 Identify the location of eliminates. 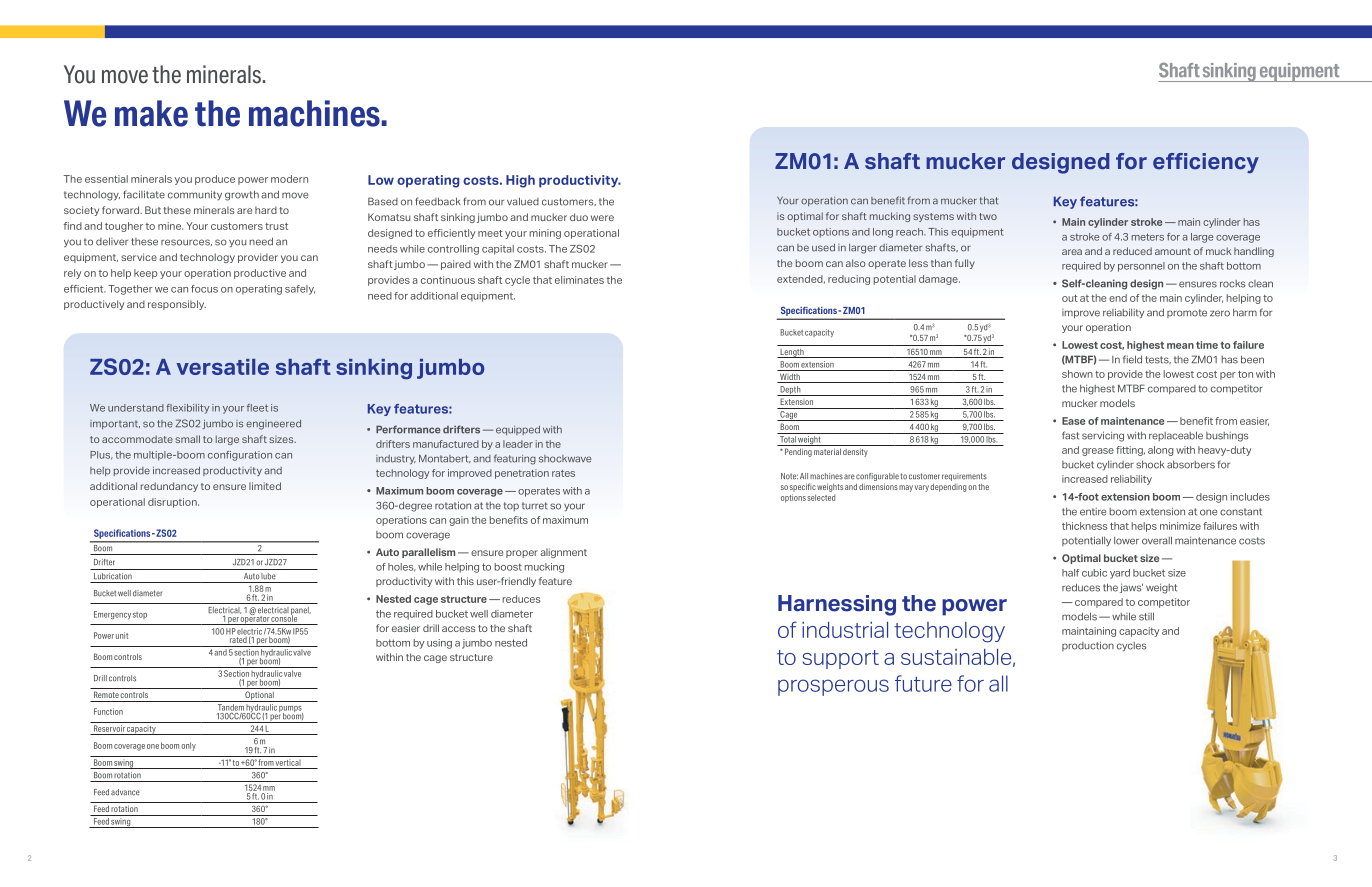
(579, 280).
